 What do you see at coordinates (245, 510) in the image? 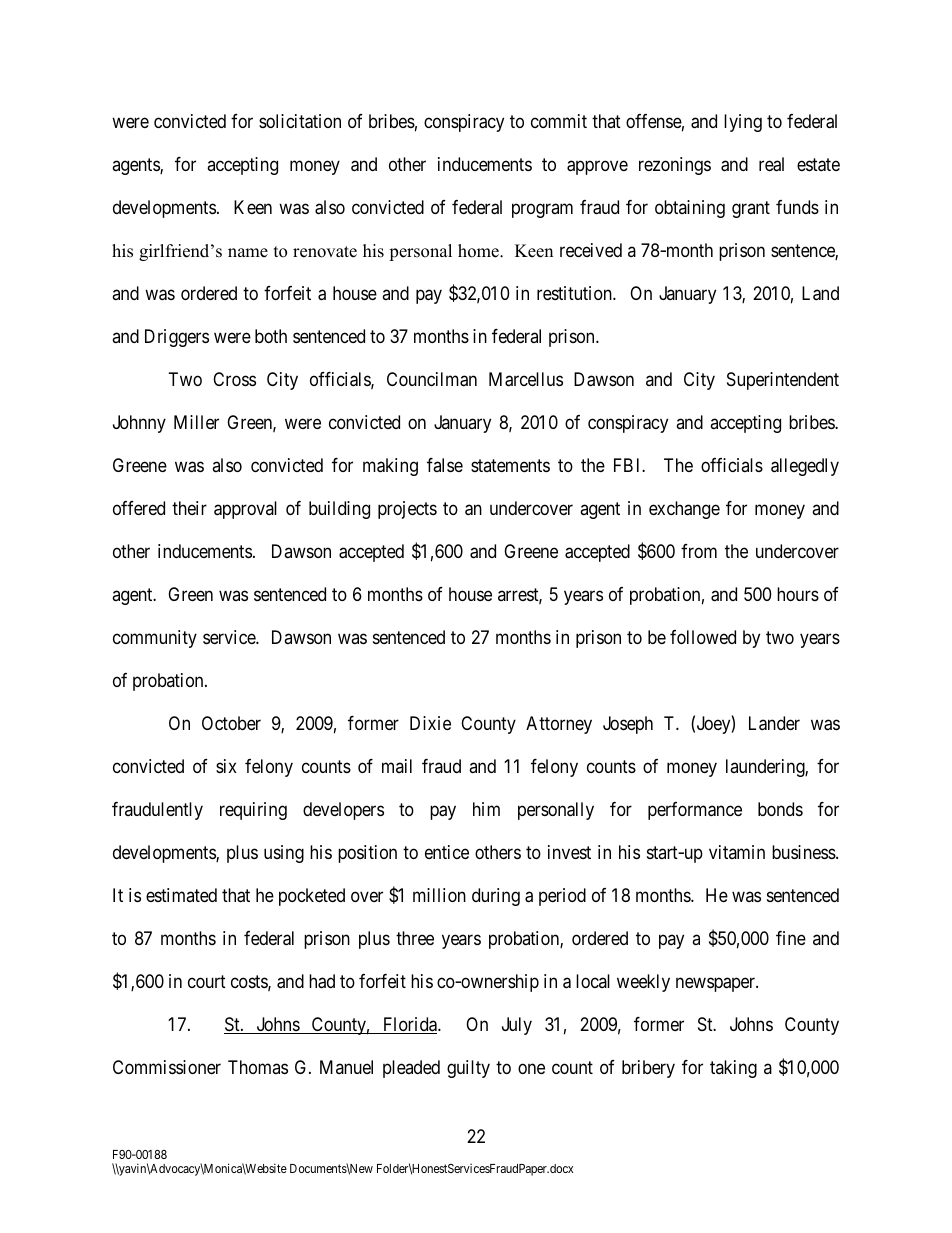
I see `approval` at bounding box center [245, 510].
